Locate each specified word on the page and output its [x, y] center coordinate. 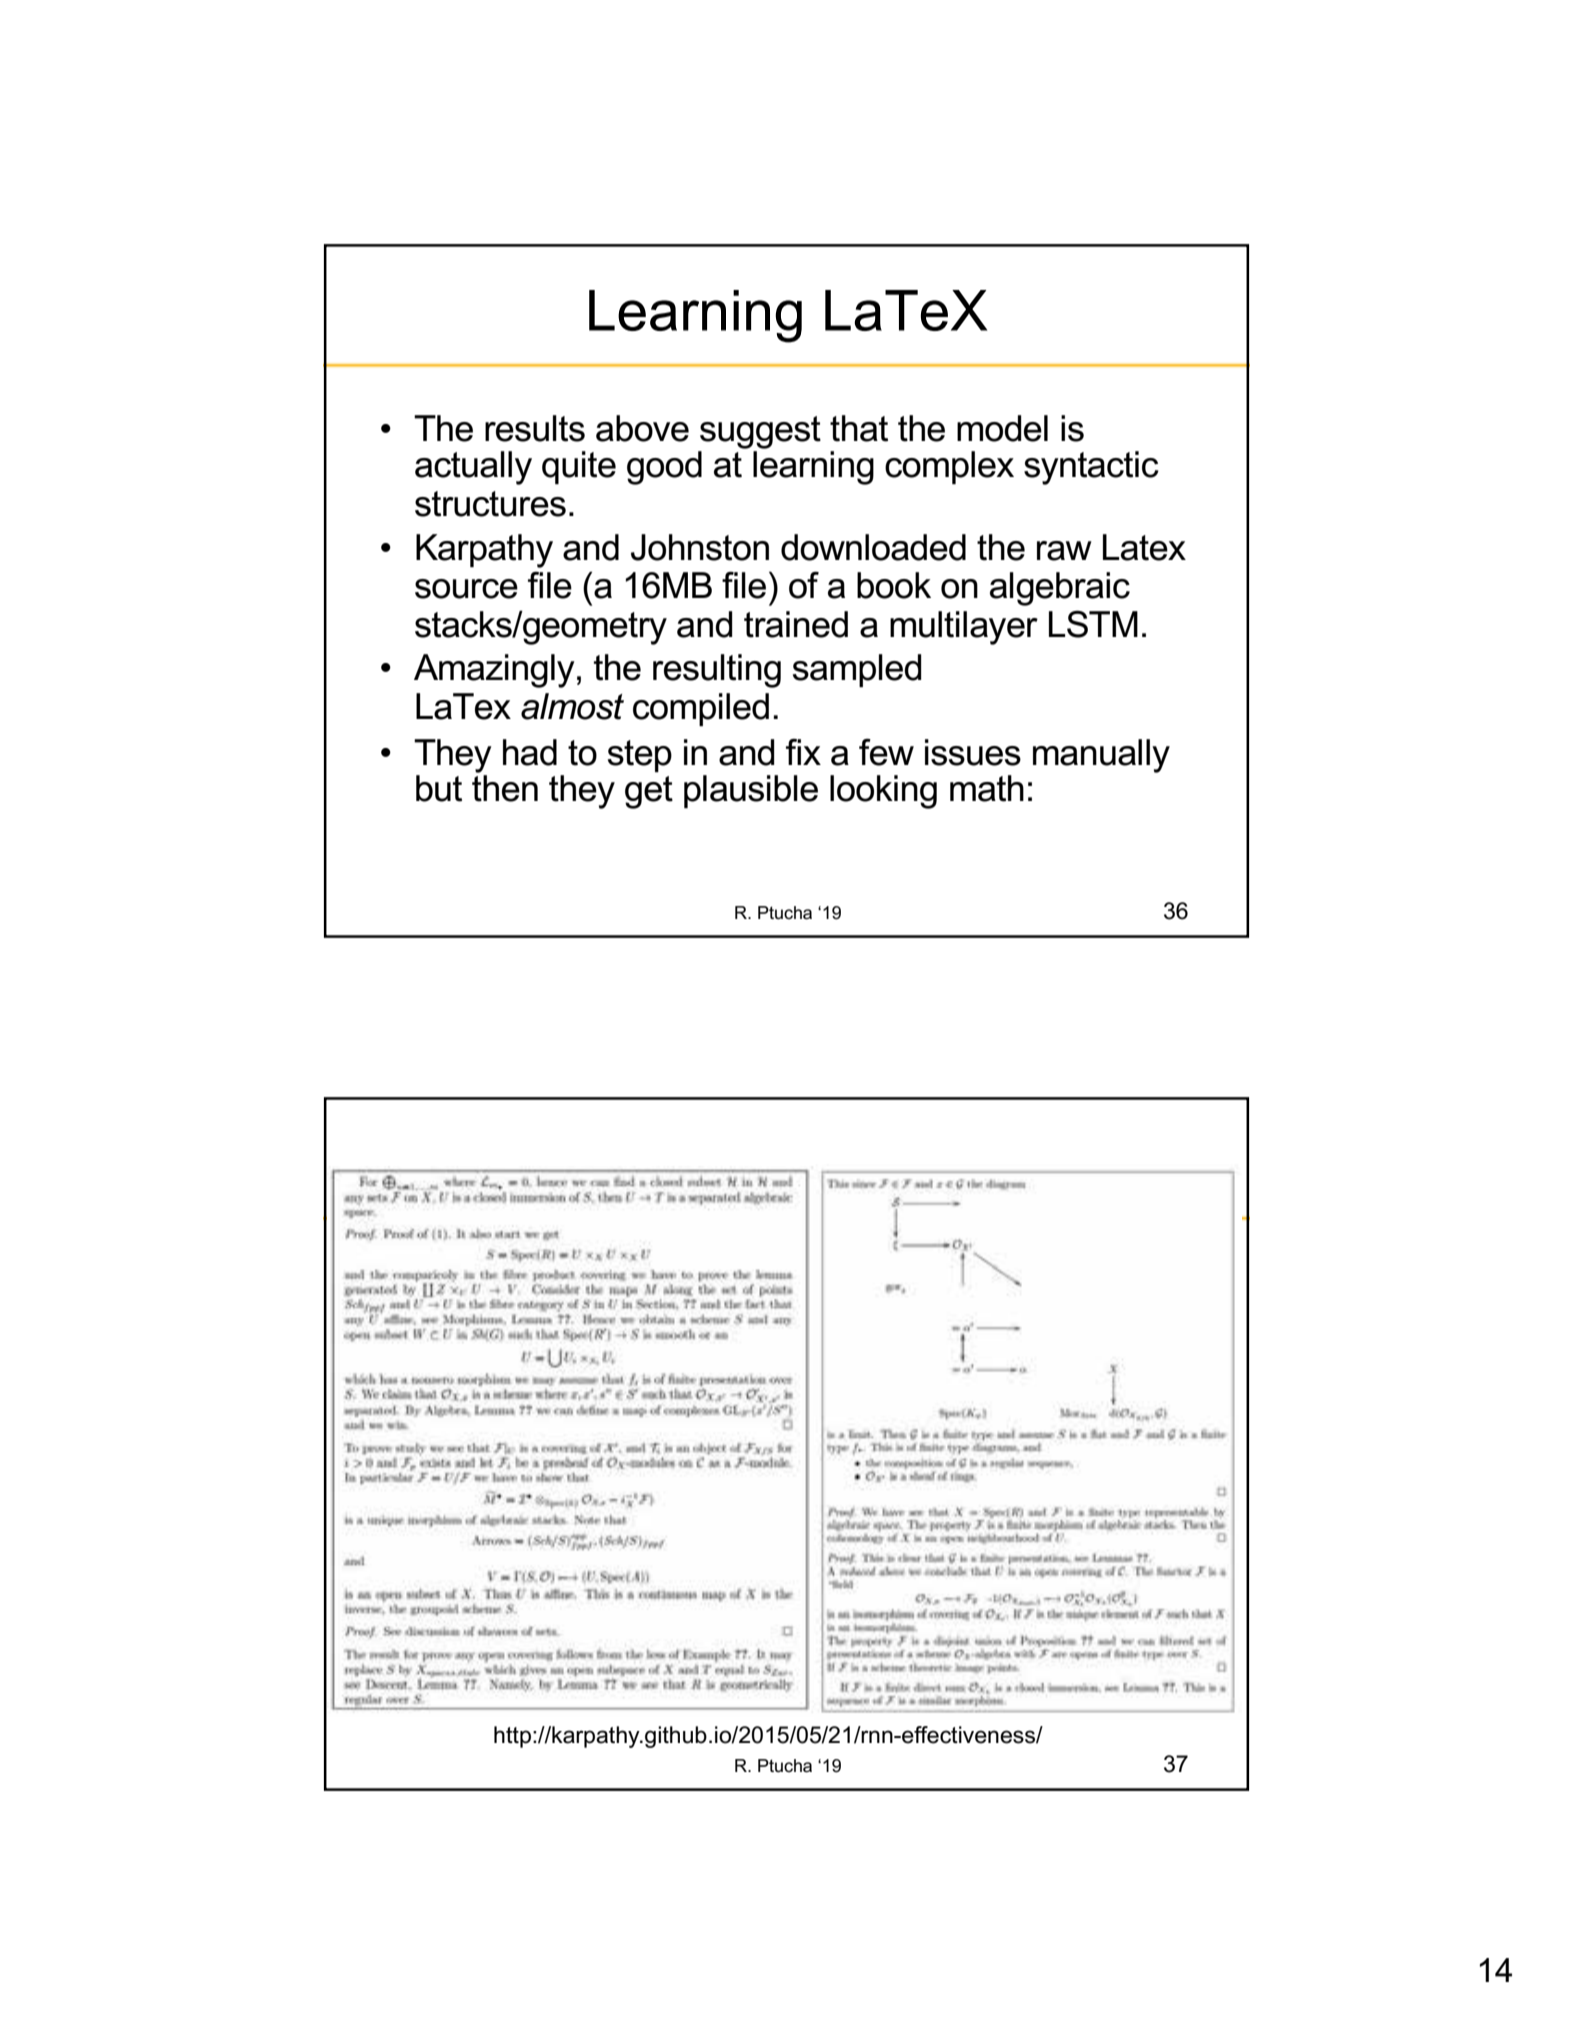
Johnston [700, 547]
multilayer [964, 628]
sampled [857, 670]
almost [572, 706]
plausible [751, 791]
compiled [701, 709]
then [505, 787]
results [535, 428]
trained [796, 624]
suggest [760, 432]
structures [490, 504]
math [987, 788]
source [466, 589]
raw [1064, 551]
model [1002, 428]
